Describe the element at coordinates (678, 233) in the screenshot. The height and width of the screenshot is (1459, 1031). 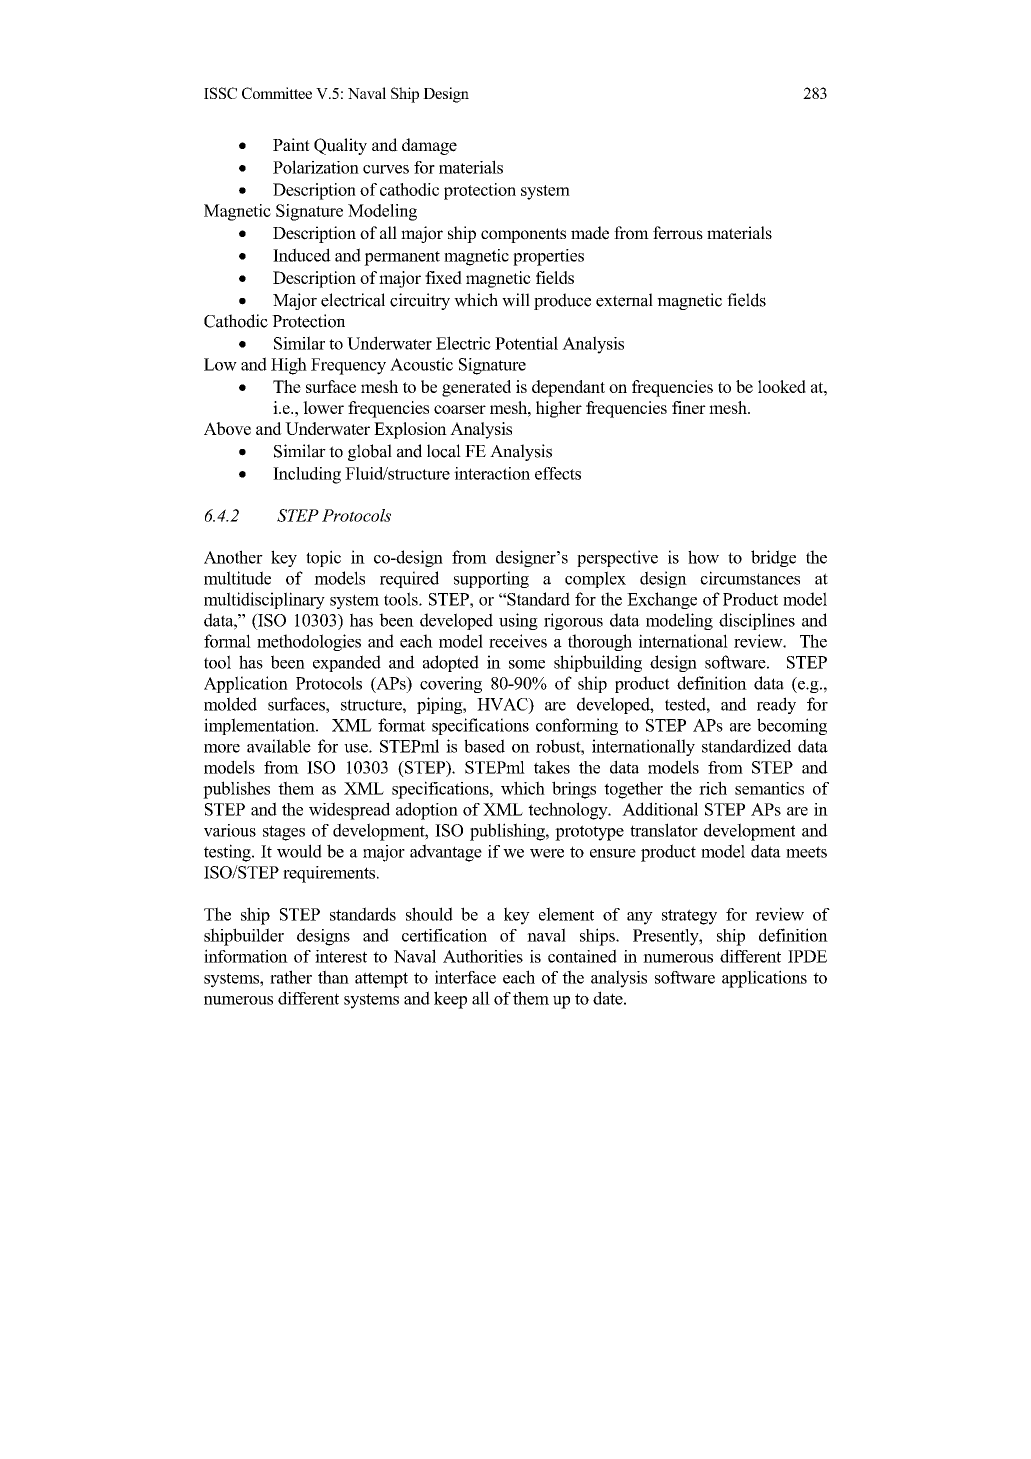
I see `ferrous` at that location.
